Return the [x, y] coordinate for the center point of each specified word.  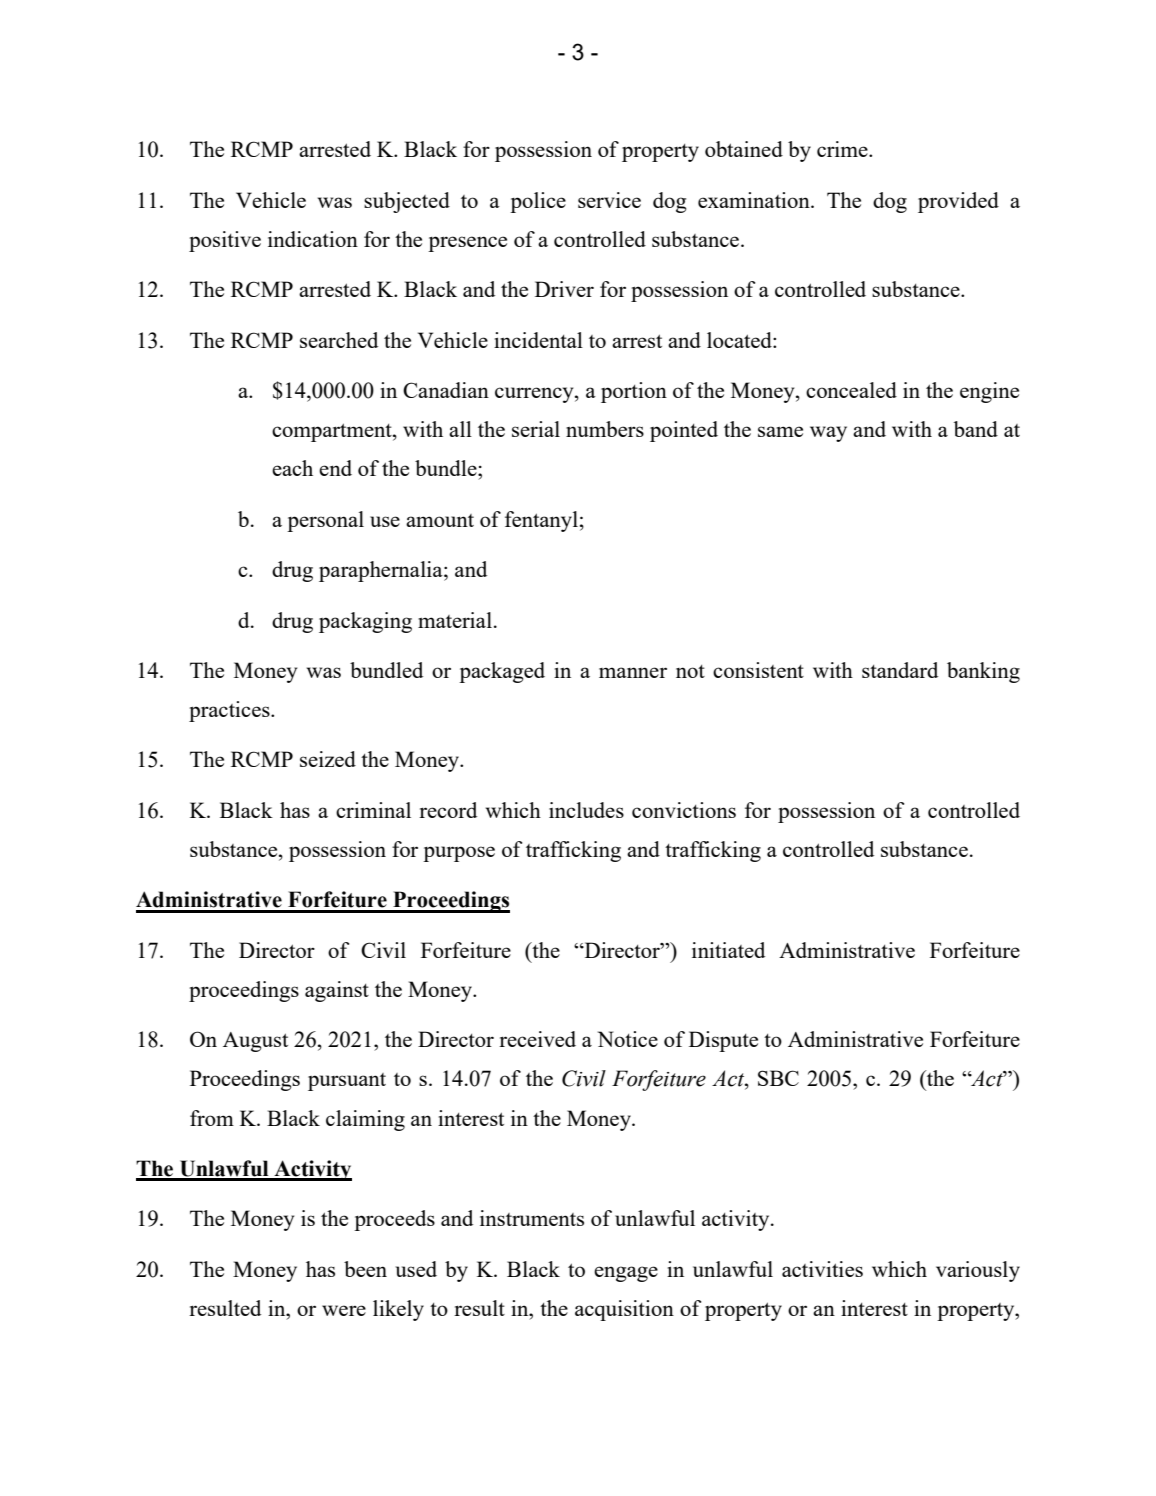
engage [626, 1274]
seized [328, 759]
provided [958, 202]
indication [313, 239]
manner [633, 672]
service [609, 200]
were [344, 1310]
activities [822, 1269]
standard [900, 670]
